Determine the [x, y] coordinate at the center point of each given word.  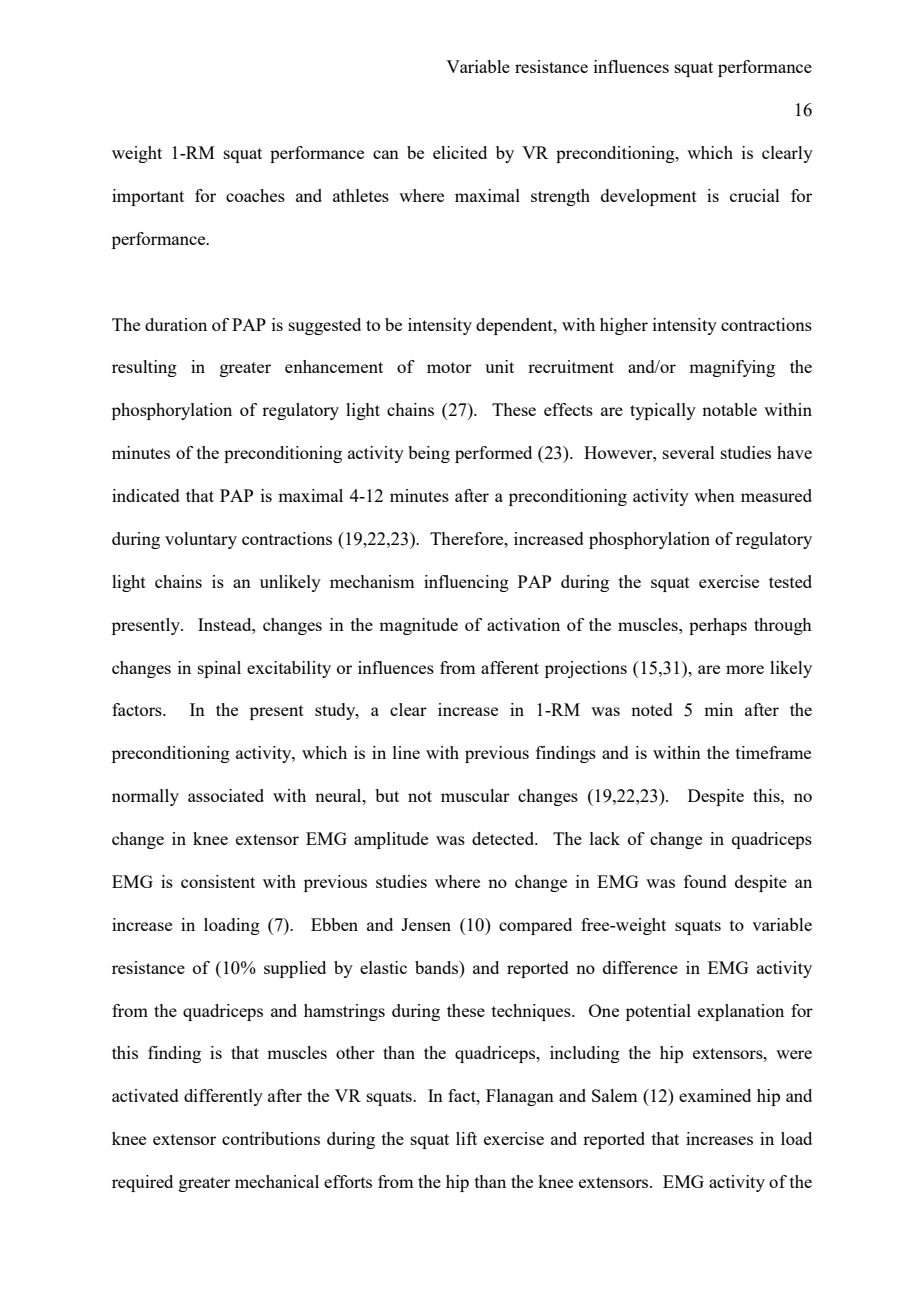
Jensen [426, 924]
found [705, 881]
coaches [255, 195]
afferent [510, 667]
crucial [755, 195]
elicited [460, 152]
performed [493, 454]
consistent [218, 881]
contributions [271, 1138]
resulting [144, 368]
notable [729, 409]
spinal [219, 669]
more [745, 669]
